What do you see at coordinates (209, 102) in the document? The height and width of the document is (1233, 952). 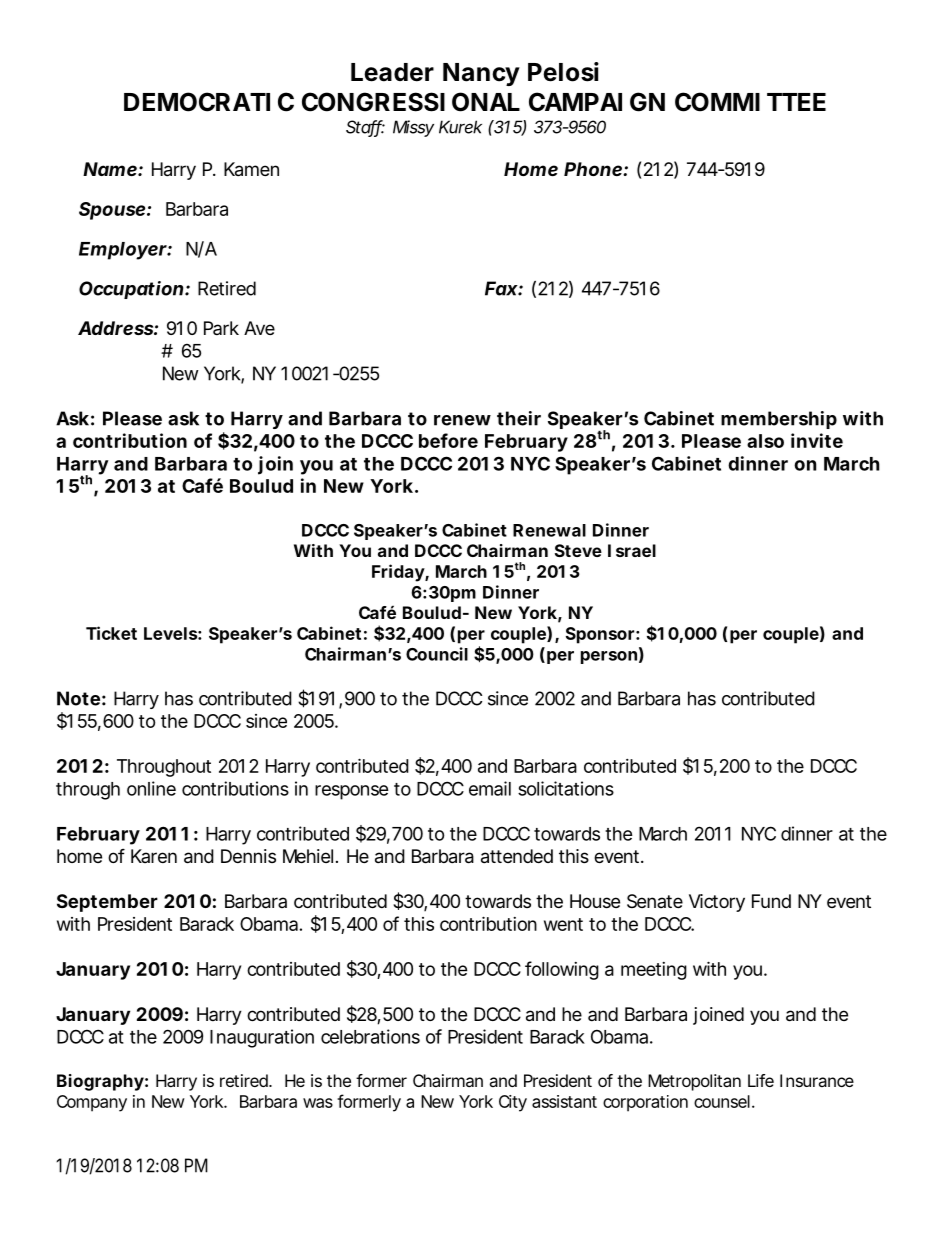 I see `DEMOCRATIC` at bounding box center [209, 102].
